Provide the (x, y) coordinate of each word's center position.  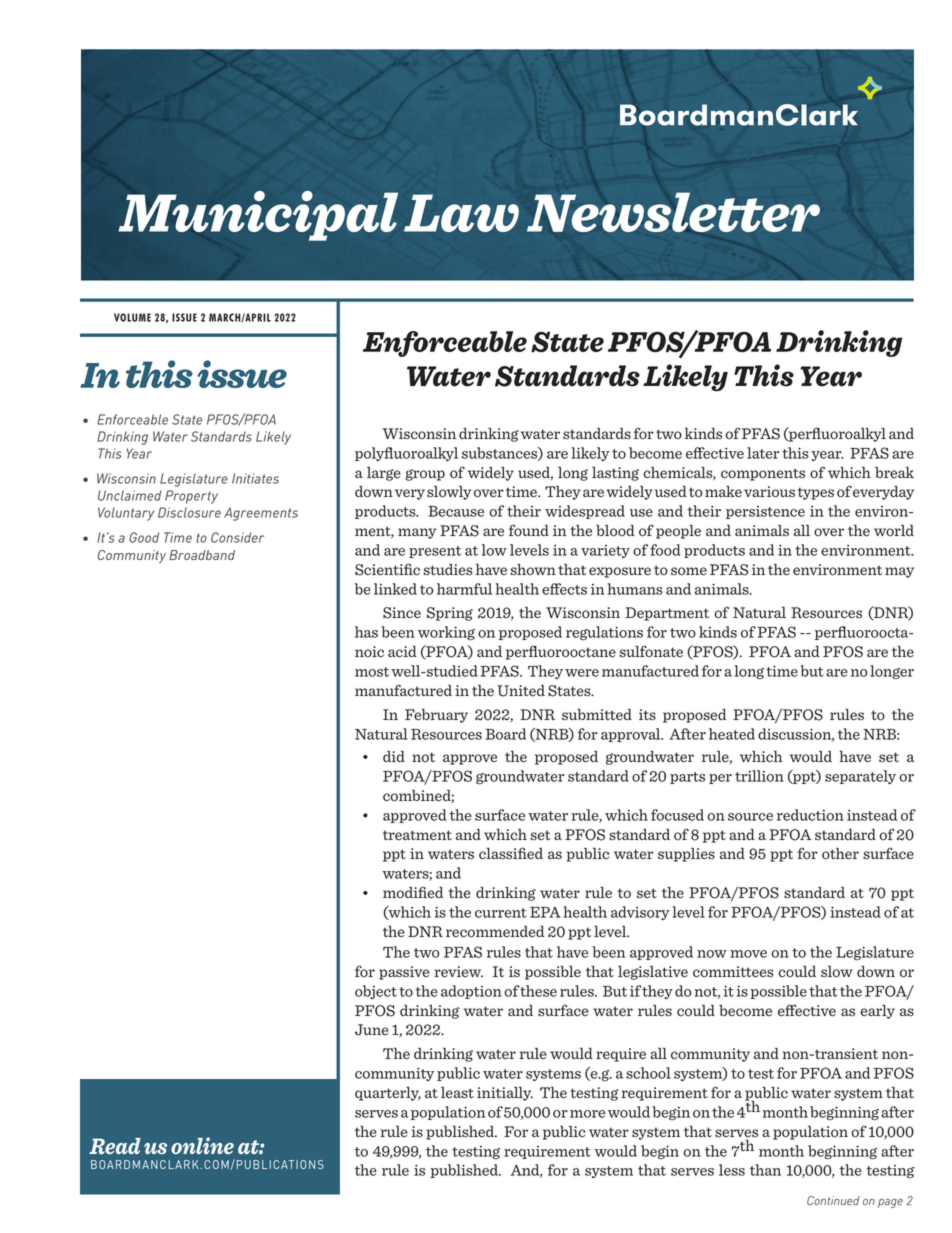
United (521, 691)
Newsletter (673, 212)
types (815, 493)
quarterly (388, 1093)
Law (461, 213)
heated (732, 734)
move (748, 954)
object (376, 992)
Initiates (255, 478)
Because (456, 511)
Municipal (258, 216)
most (372, 672)
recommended (495, 931)
